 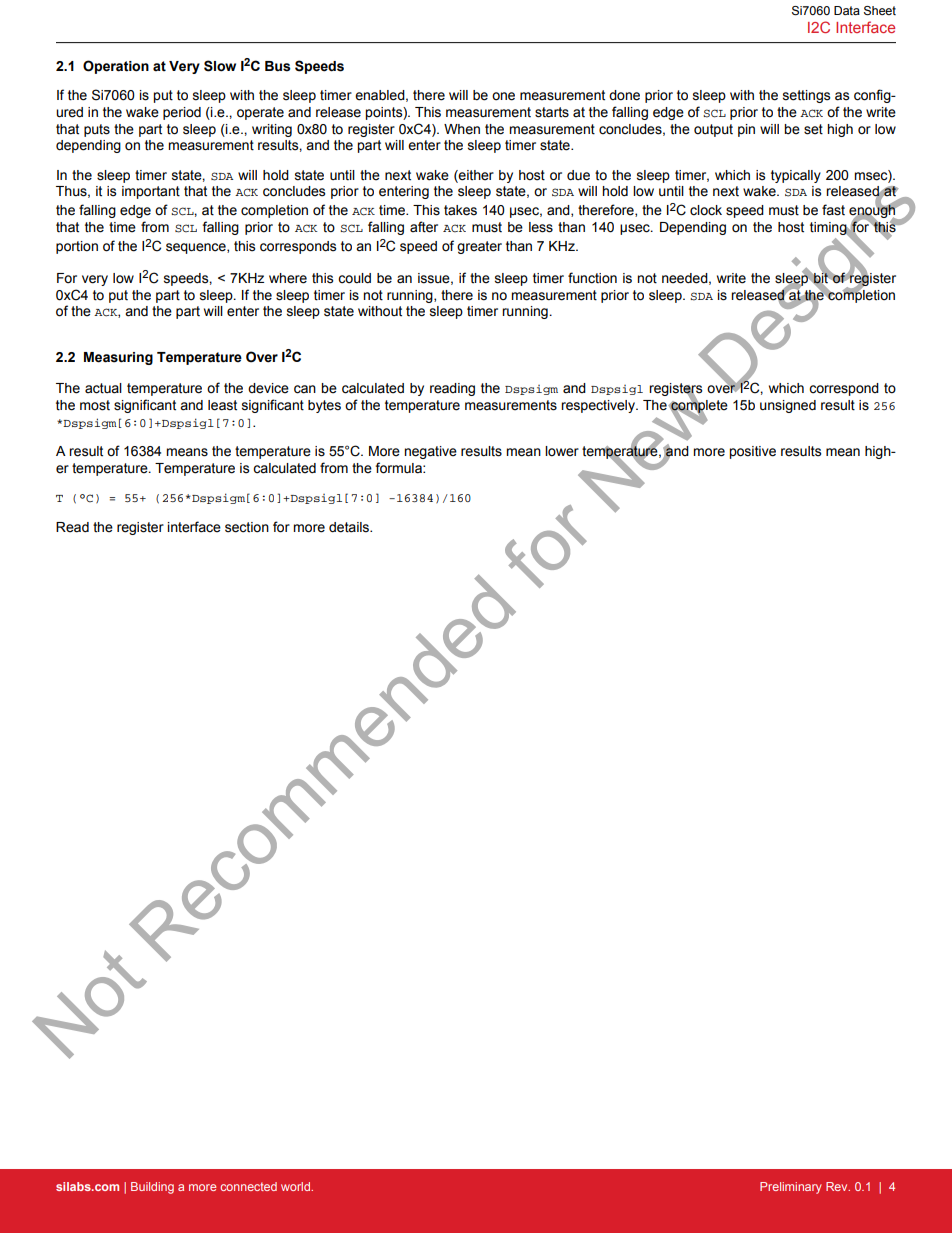 I want to click on Preliminary, so click(x=791, y=1188).
